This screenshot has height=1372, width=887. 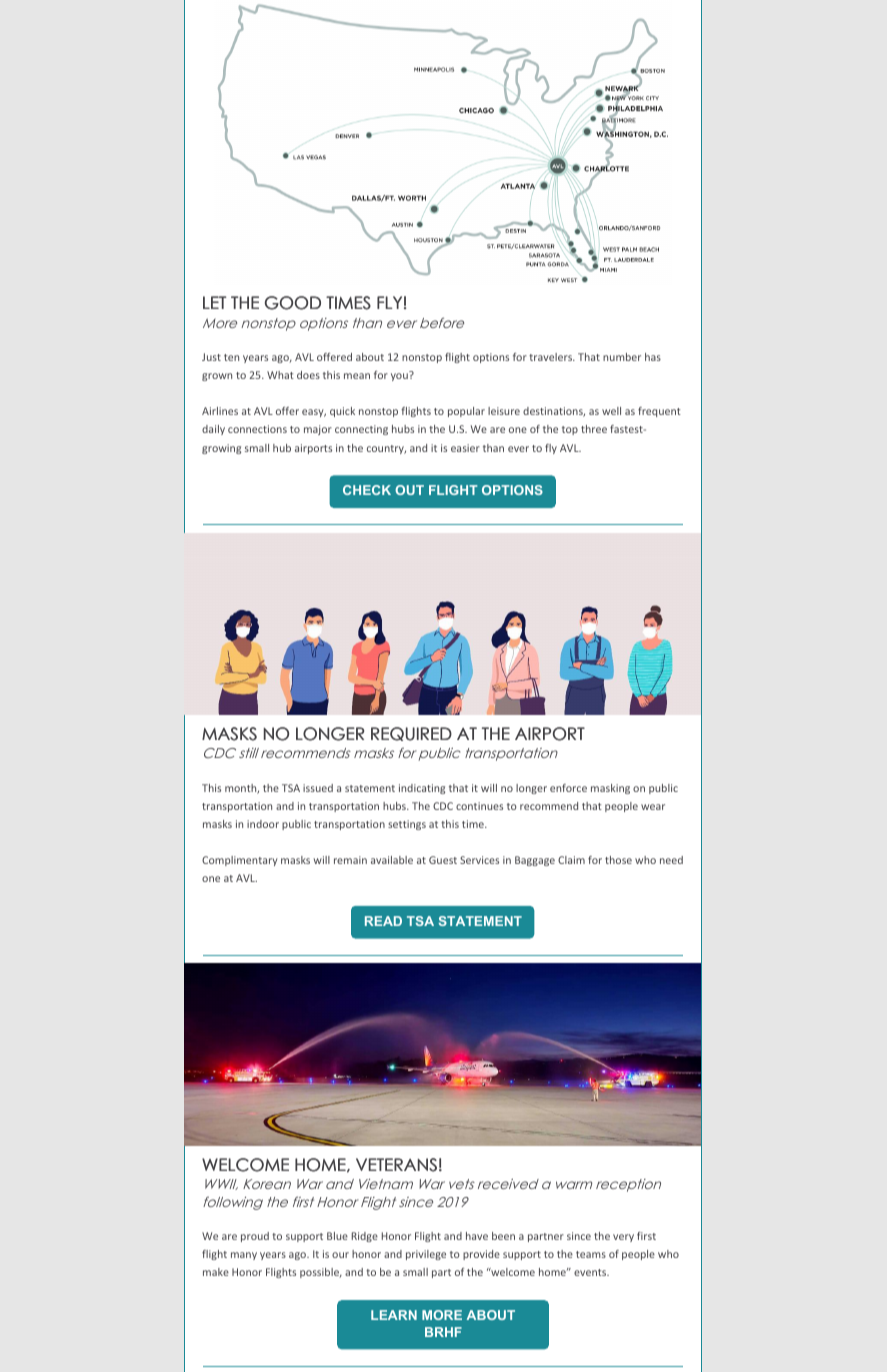 I want to click on many, so click(x=244, y=1256).
